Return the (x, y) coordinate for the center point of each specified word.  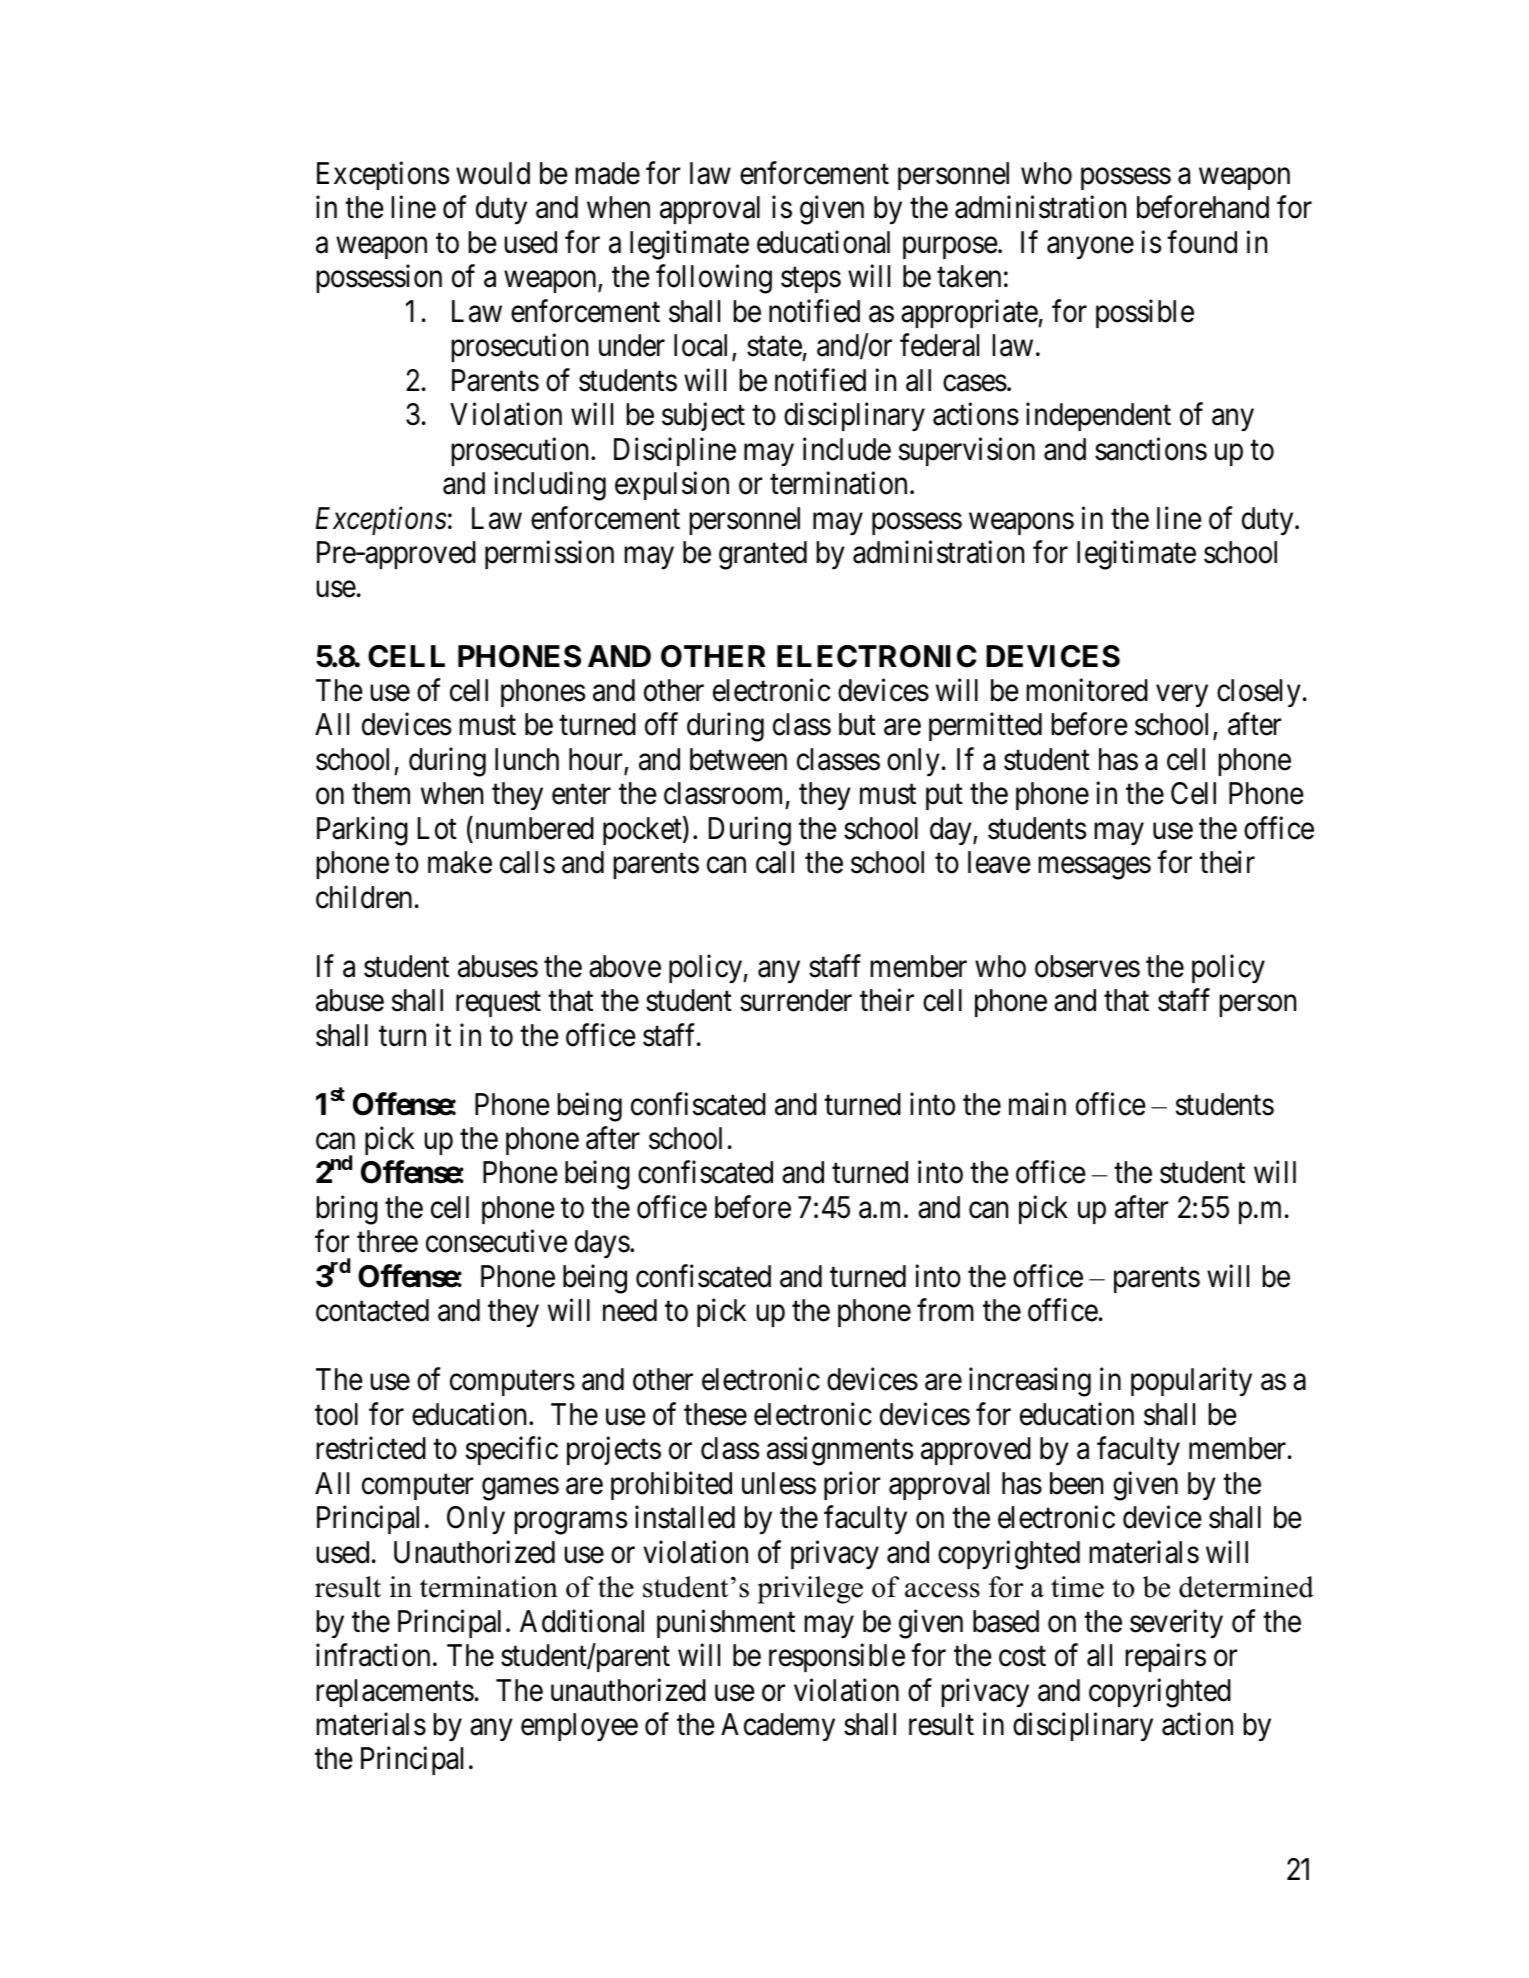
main (1037, 1104)
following (714, 279)
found (1202, 242)
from (945, 1310)
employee (579, 1727)
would (493, 173)
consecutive (496, 1241)
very (1182, 696)
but (857, 724)
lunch (527, 759)
